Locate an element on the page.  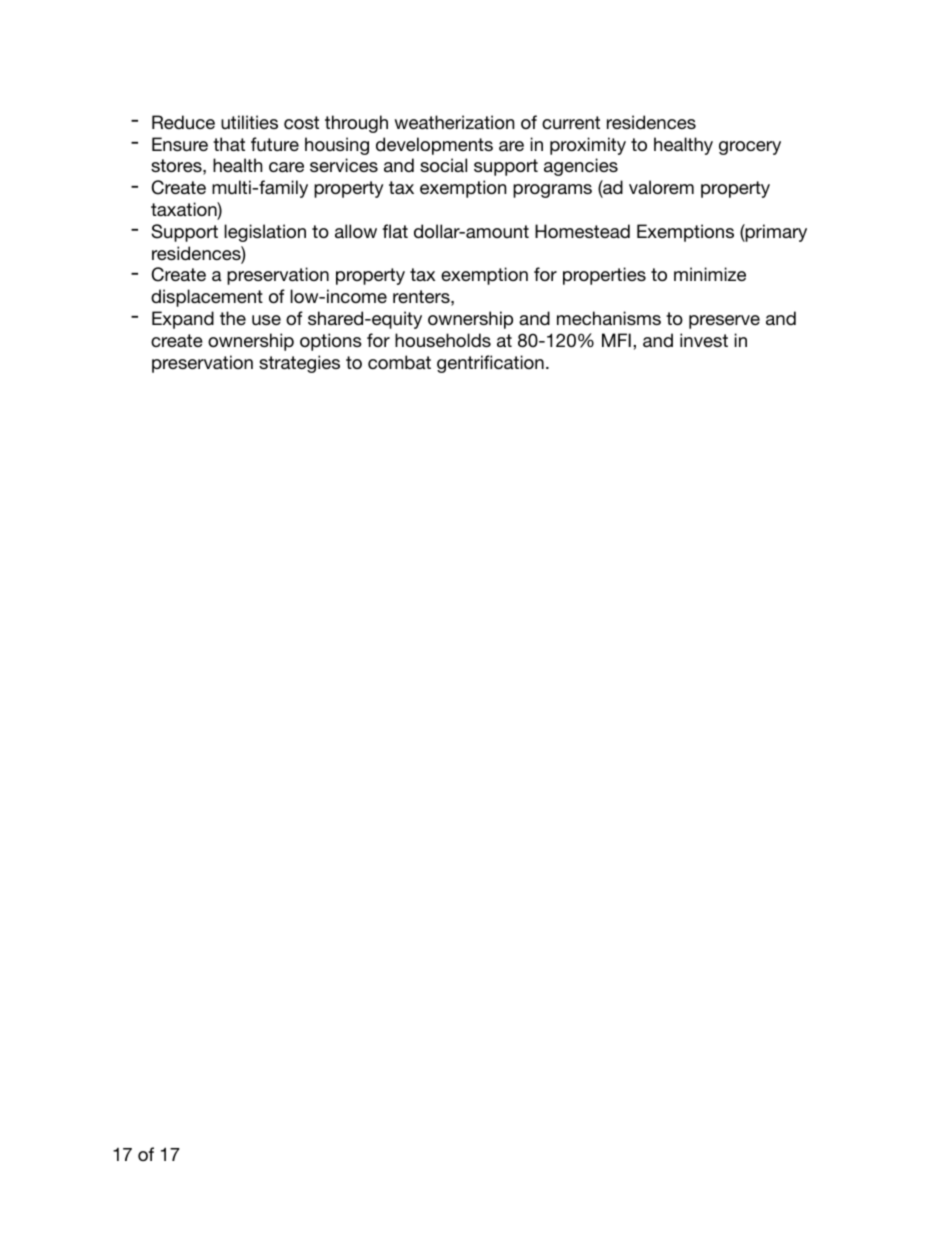
allow is located at coordinates (356, 231).
